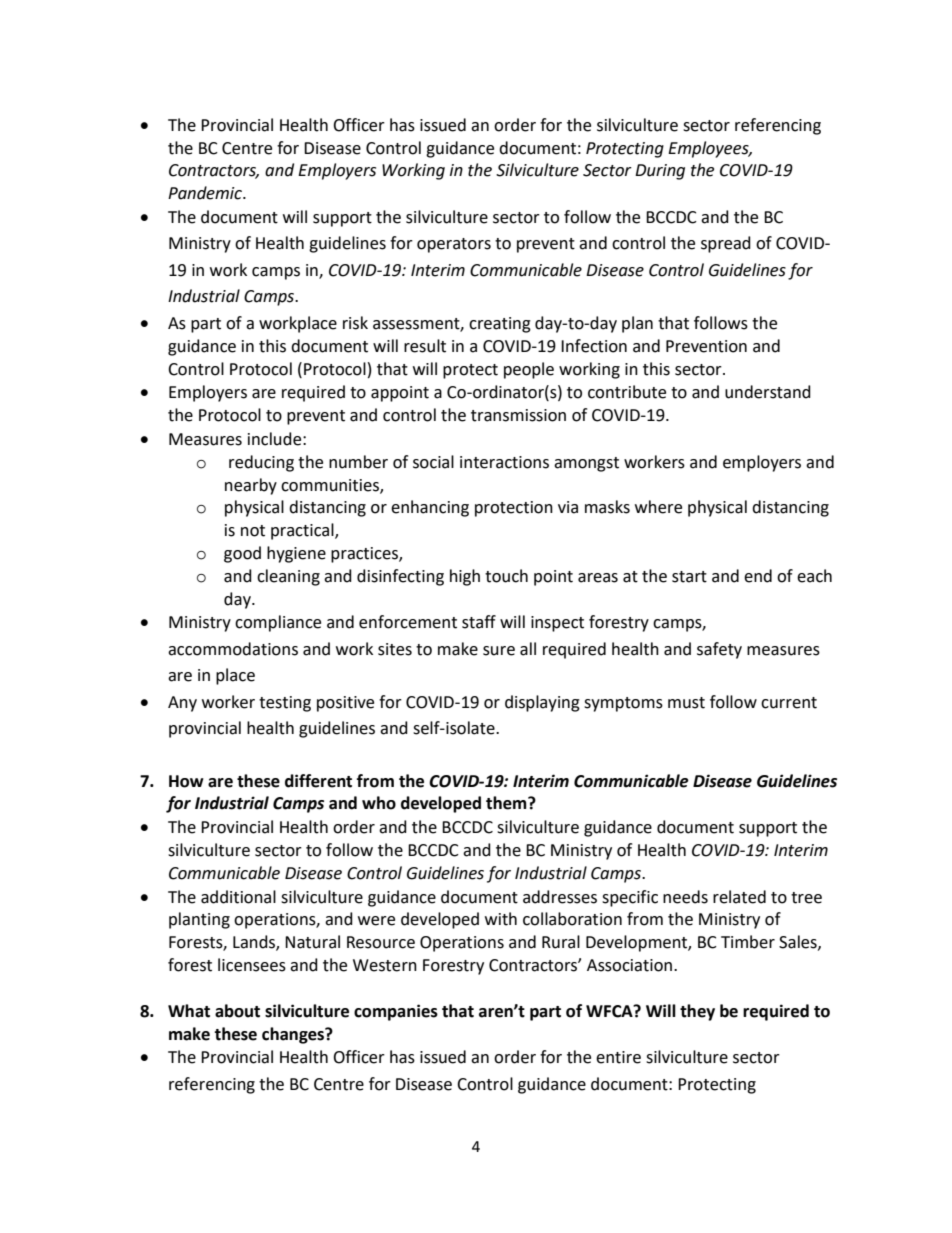 This screenshot has height=1233, width=952. What do you see at coordinates (719, 650) in the screenshot?
I see `safety` at bounding box center [719, 650].
